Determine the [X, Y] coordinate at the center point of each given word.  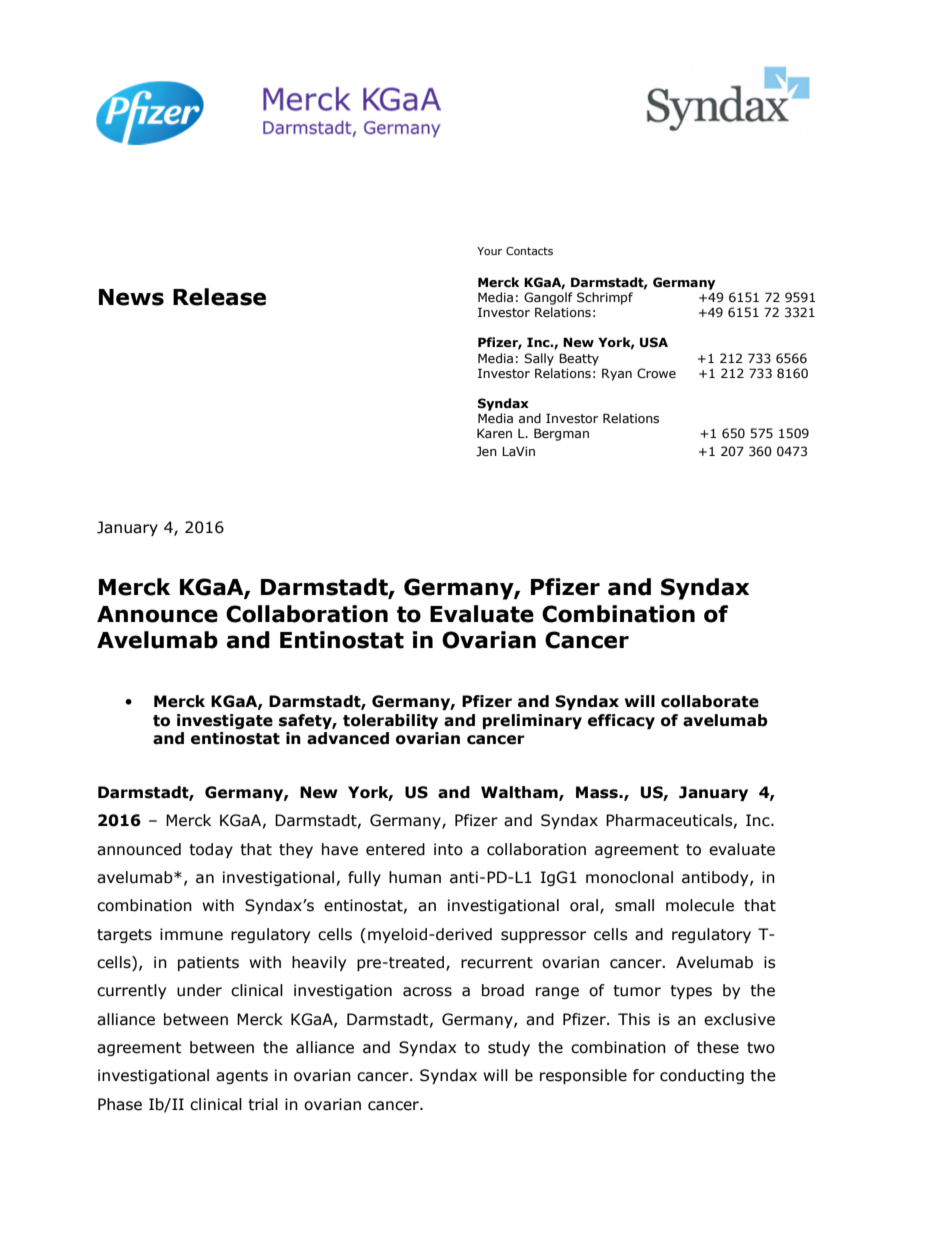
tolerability [390, 721]
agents [242, 1077]
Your [489, 251]
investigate [225, 721]
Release [219, 297]
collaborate [710, 701]
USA [654, 342]
